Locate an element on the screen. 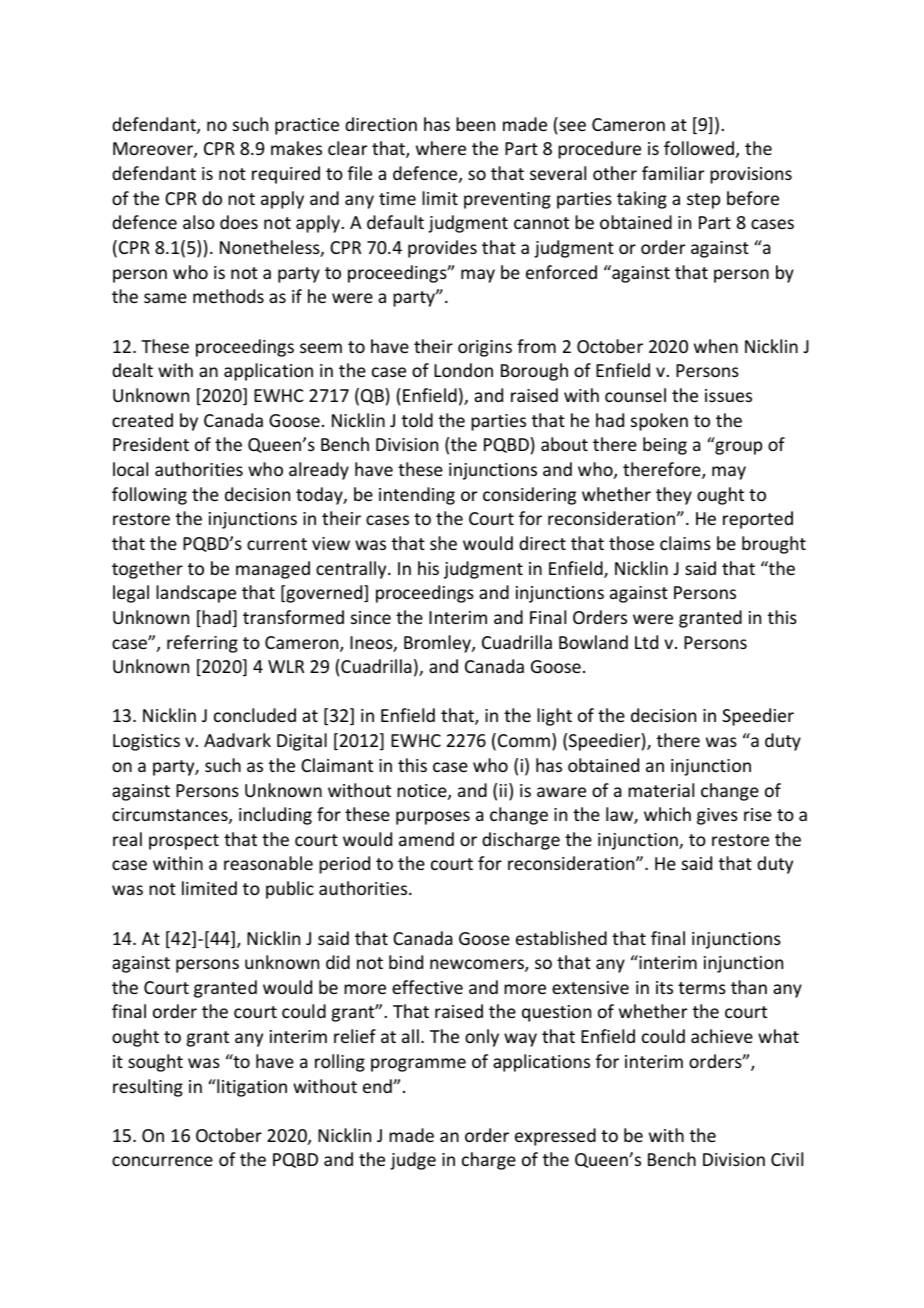  where is located at coordinates (441, 148).
